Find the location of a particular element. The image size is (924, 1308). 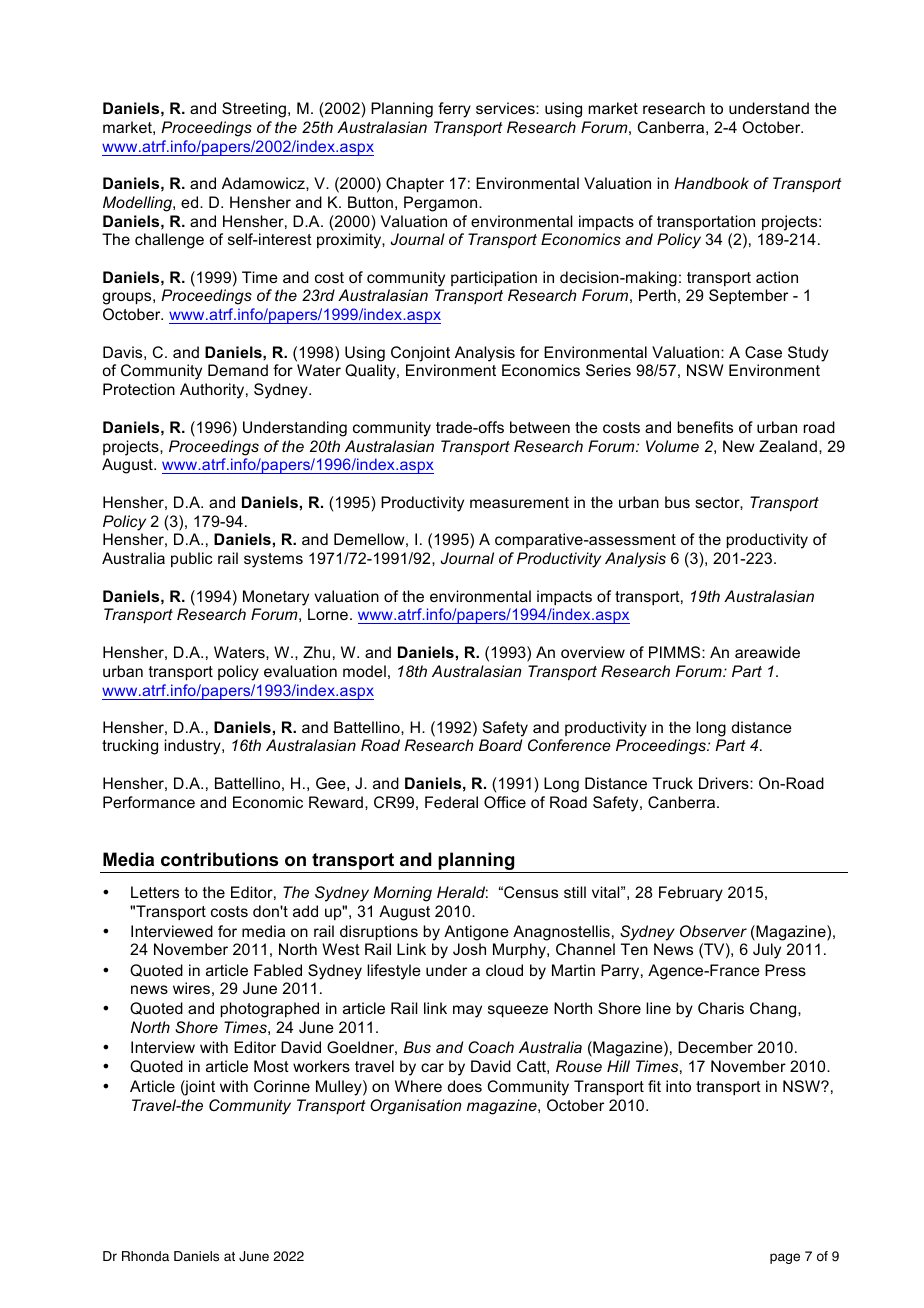

industry is located at coordinates (194, 747).
